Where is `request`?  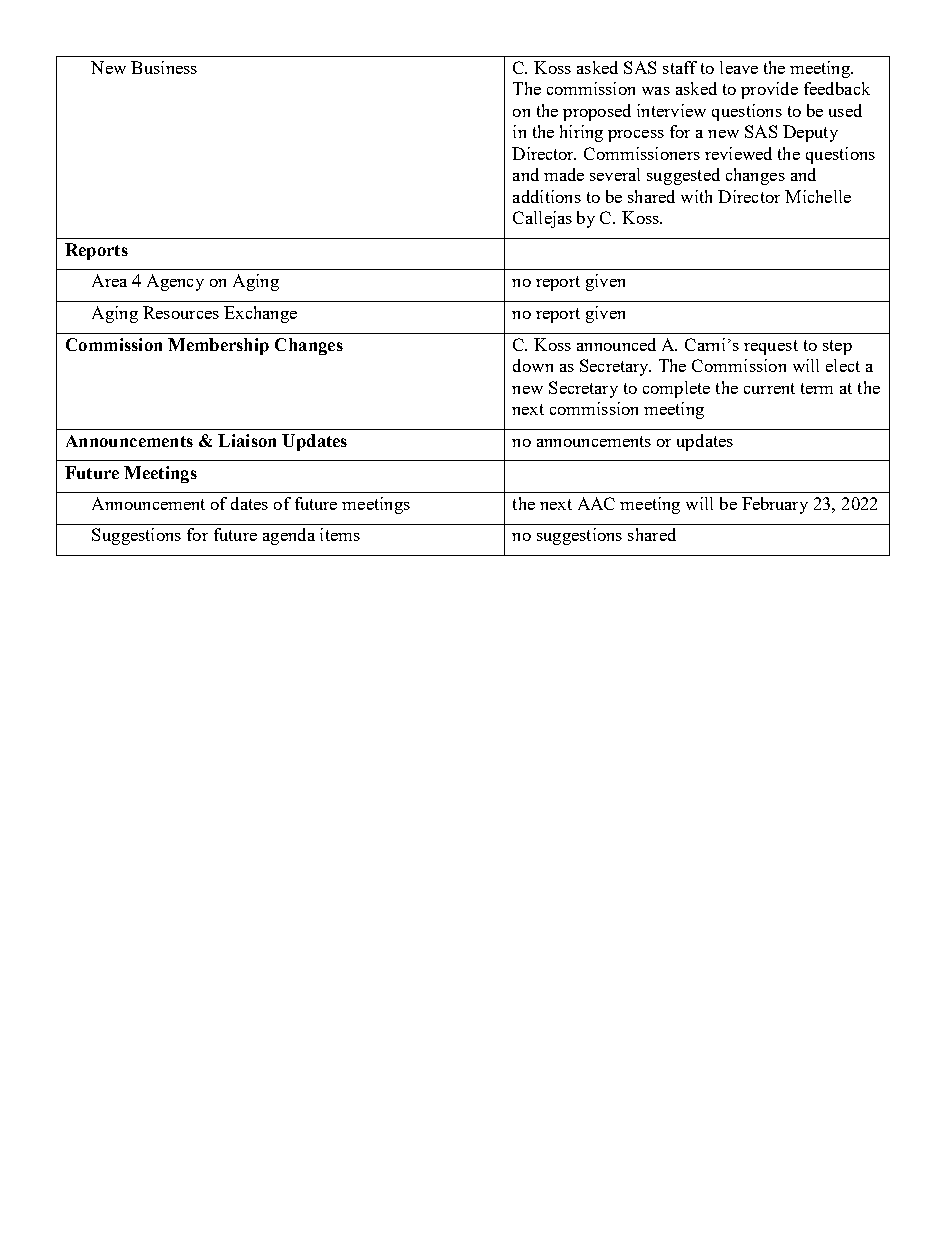 request is located at coordinates (771, 347).
